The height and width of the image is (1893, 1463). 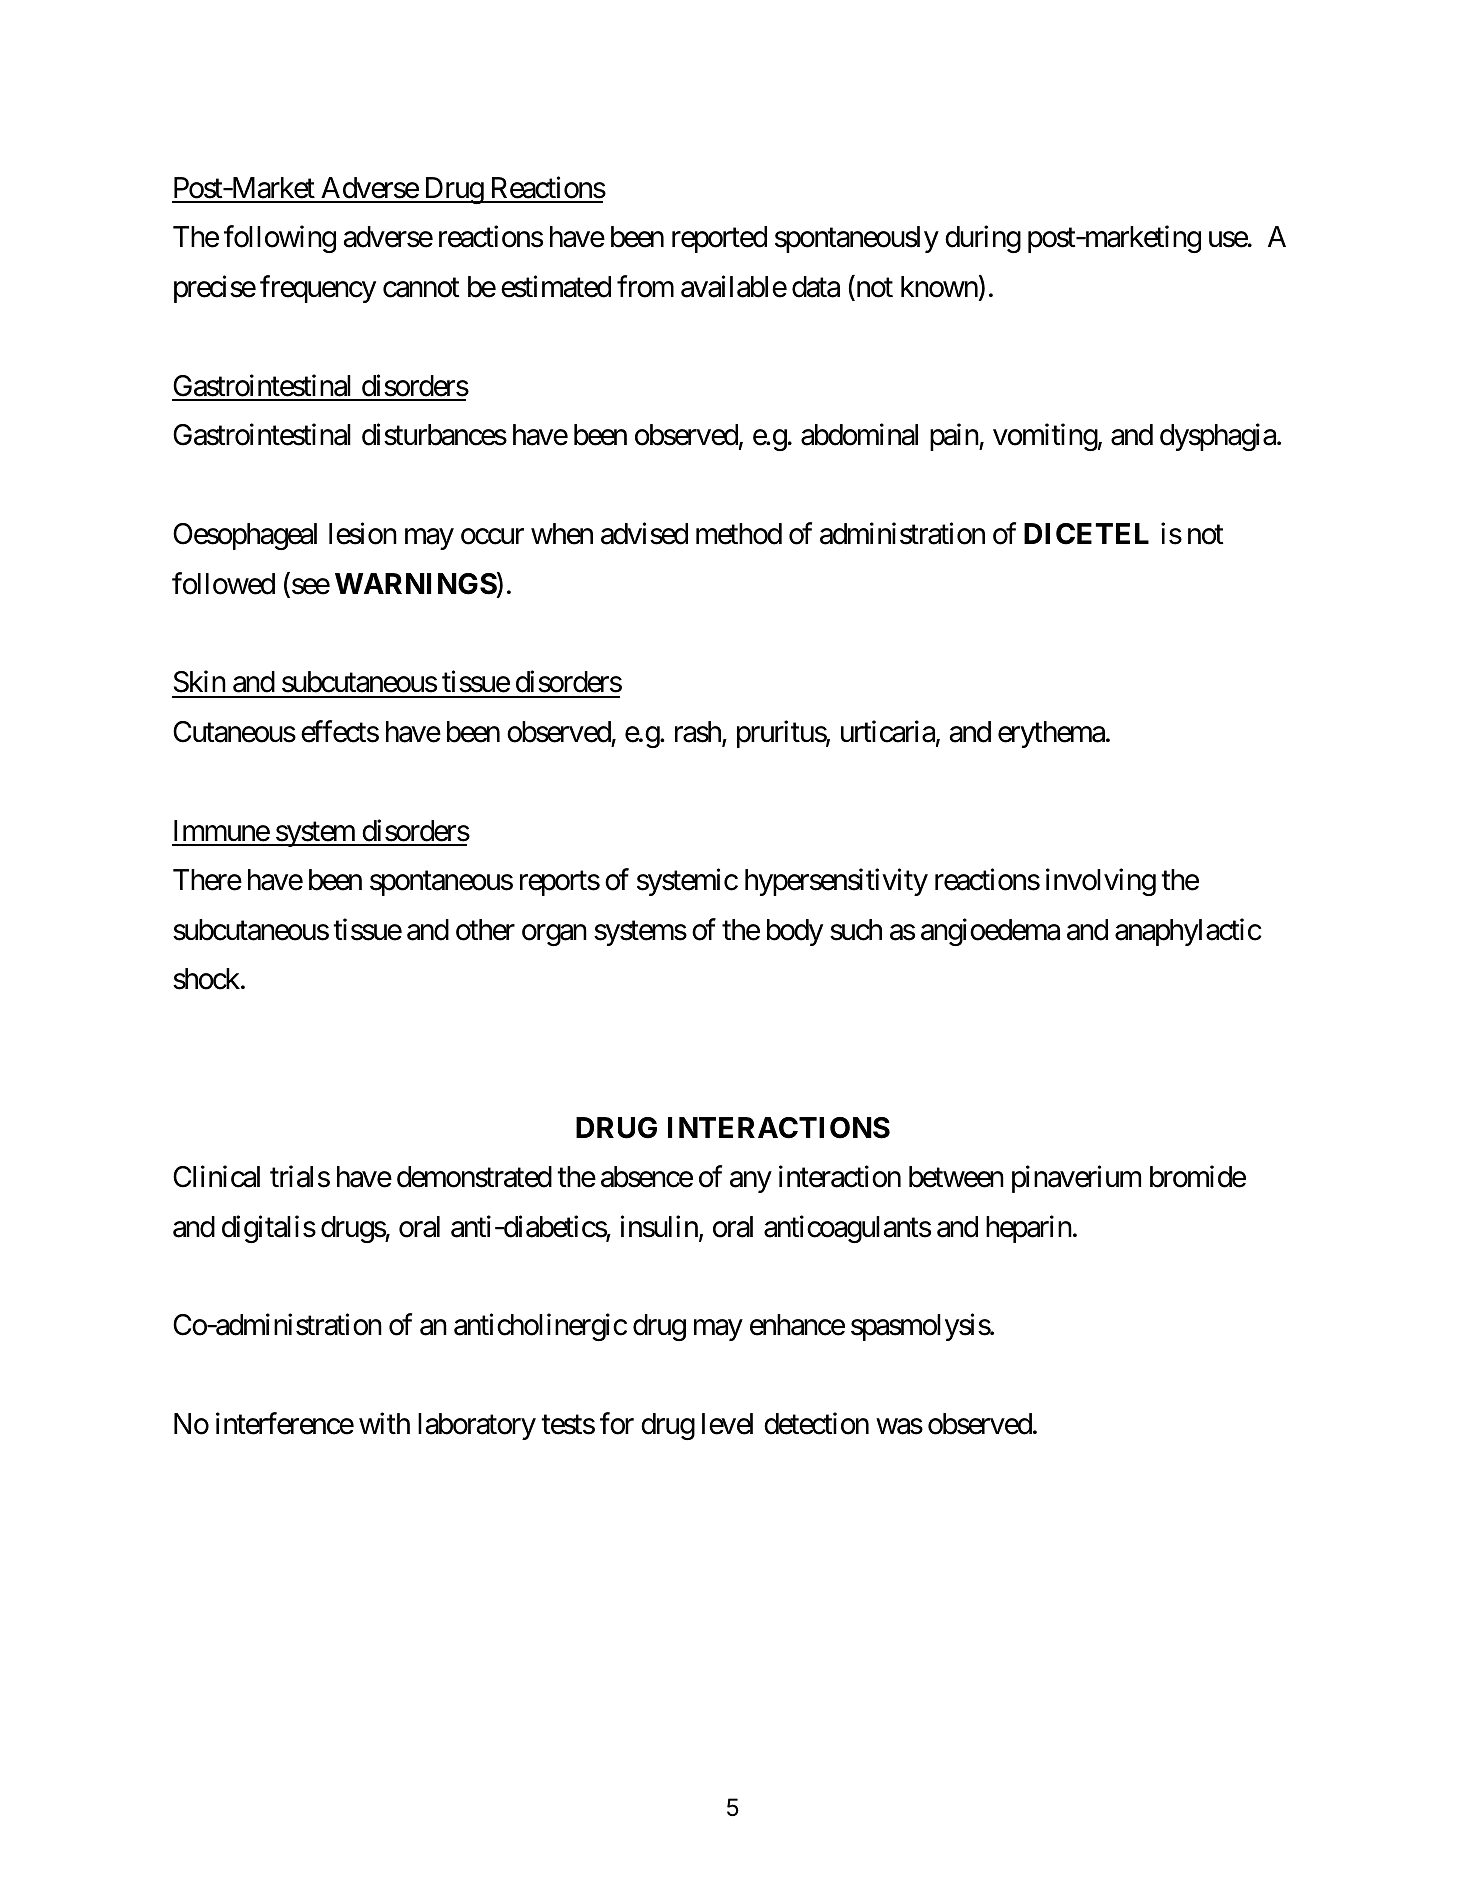 I want to click on with, so click(x=384, y=1423).
